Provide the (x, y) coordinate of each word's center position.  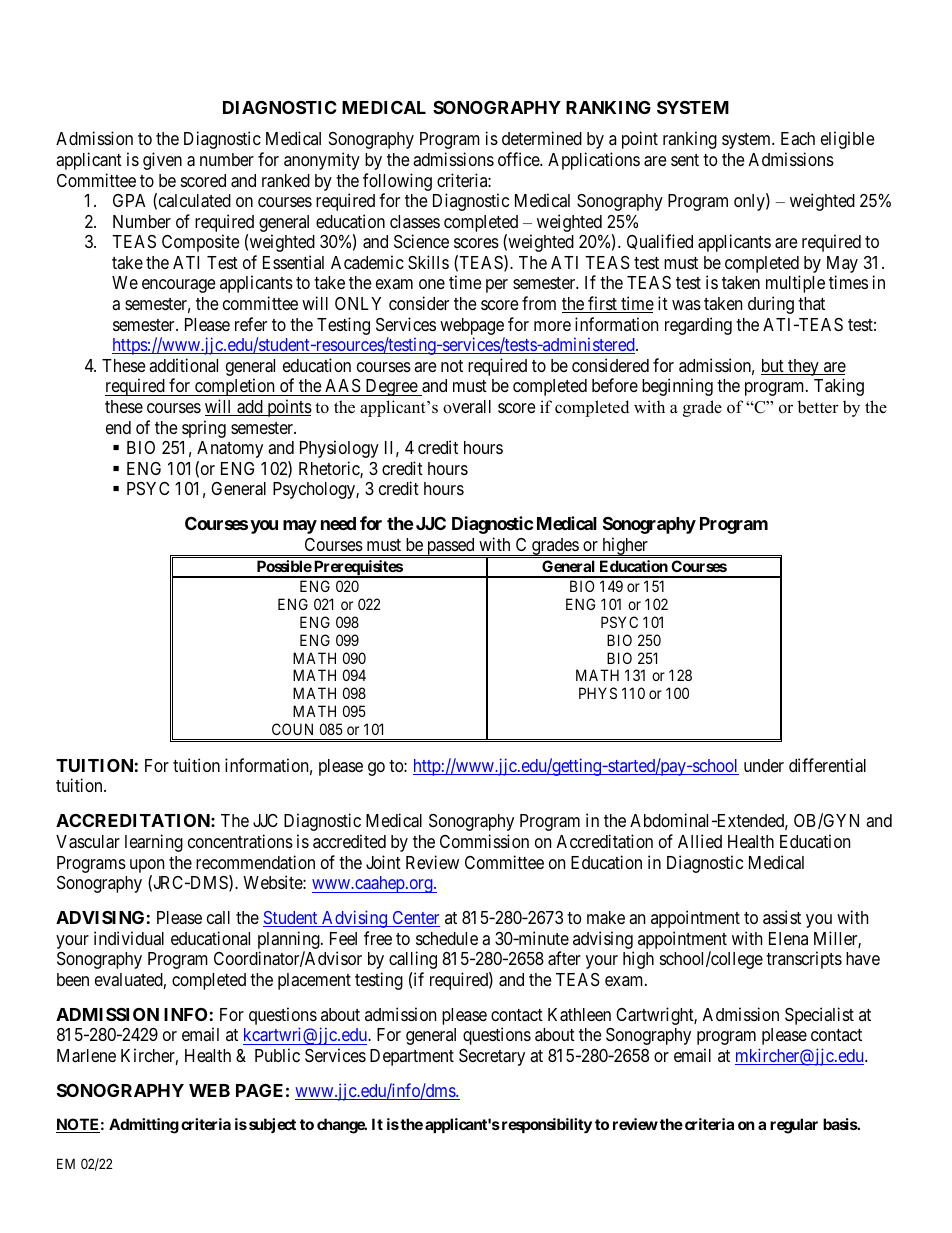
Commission (484, 841)
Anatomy (230, 449)
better (818, 407)
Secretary (492, 1057)
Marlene (86, 1056)
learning (154, 843)
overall (467, 407)
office (519, 159)
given (162, 161)
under (764, 765)
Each (798, 138)
